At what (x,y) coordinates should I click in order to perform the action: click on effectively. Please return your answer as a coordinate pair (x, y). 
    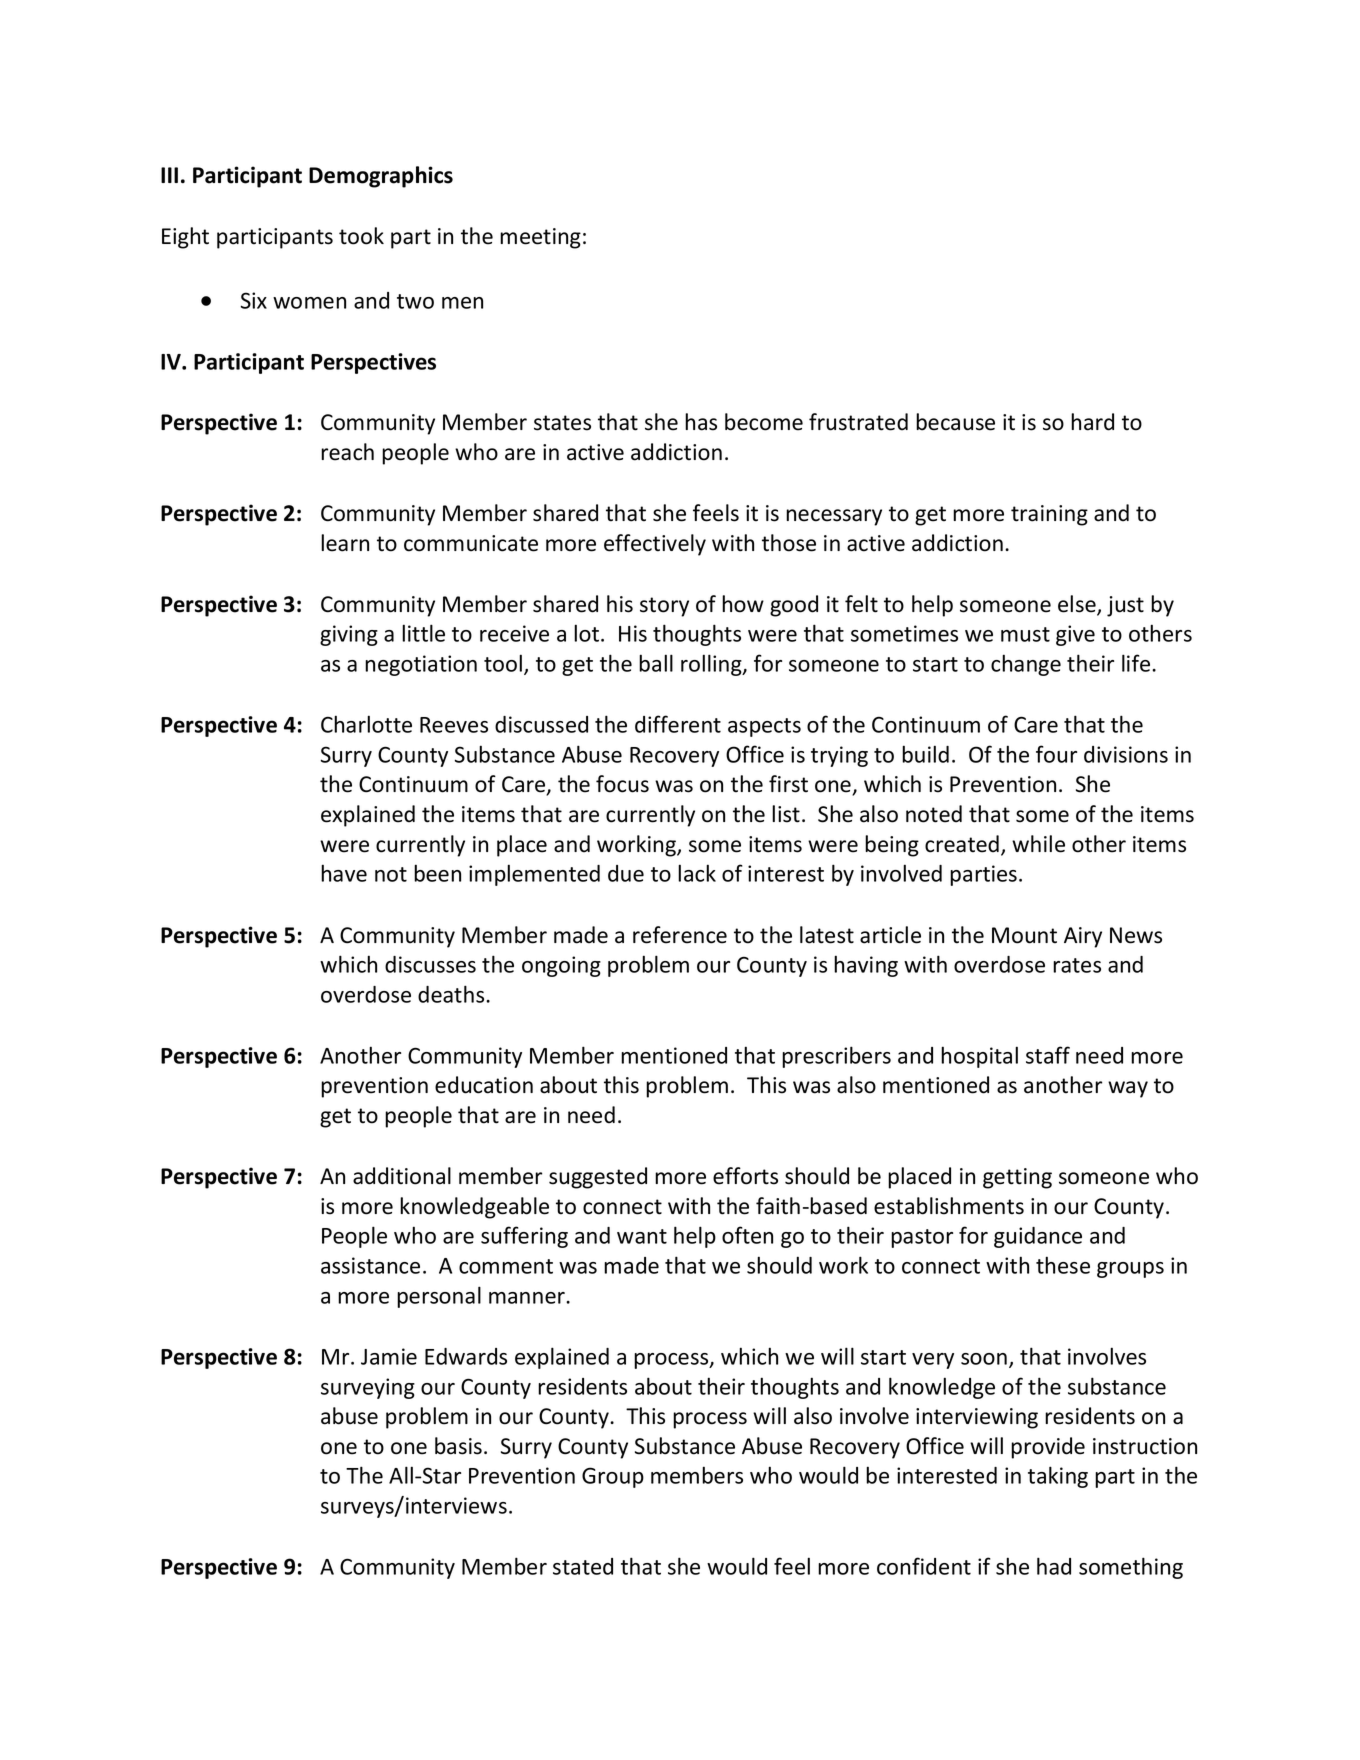
    Looking at the image, I should click on (655, 545).
